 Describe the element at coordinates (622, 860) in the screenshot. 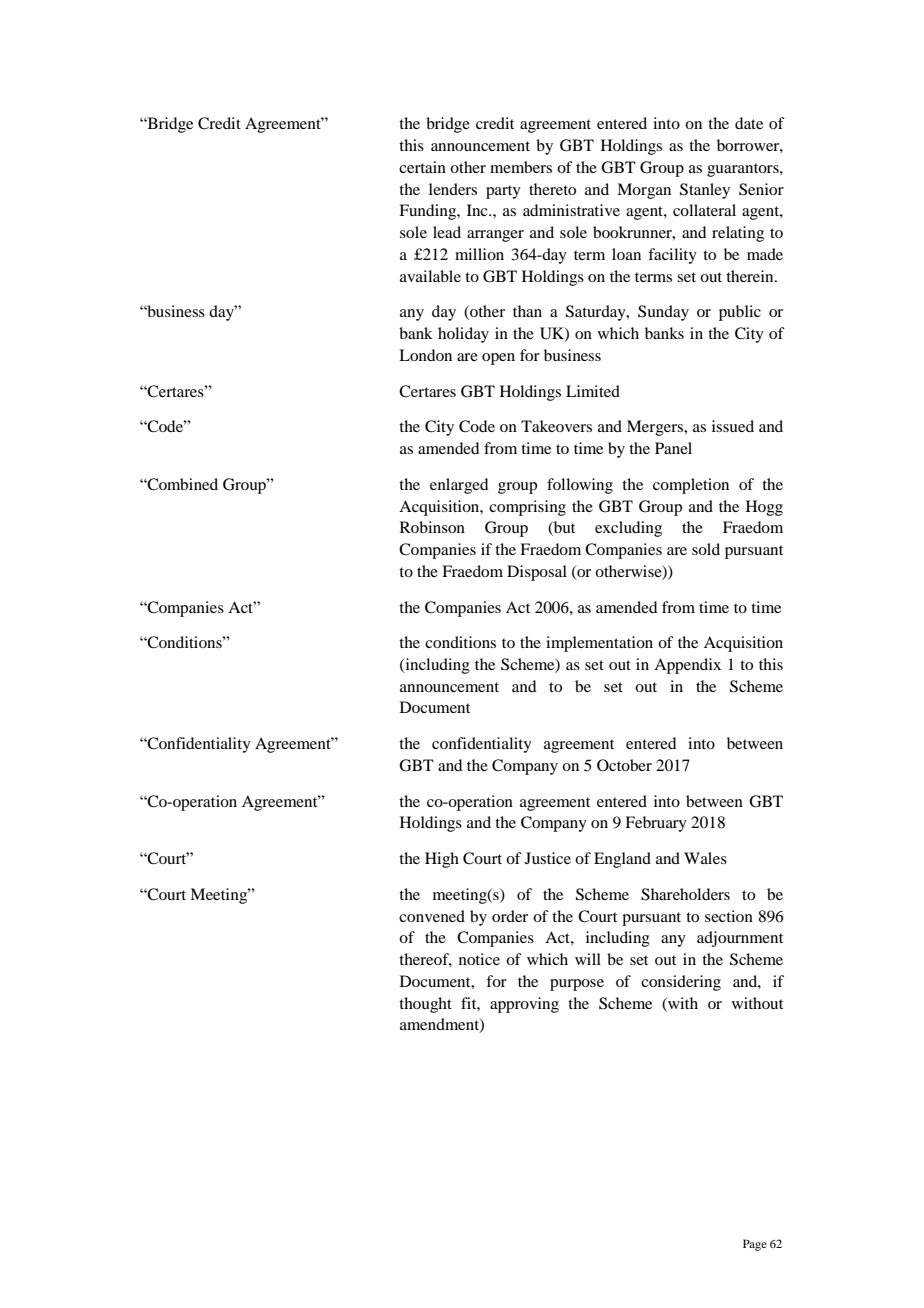

I see `England` at that location.
